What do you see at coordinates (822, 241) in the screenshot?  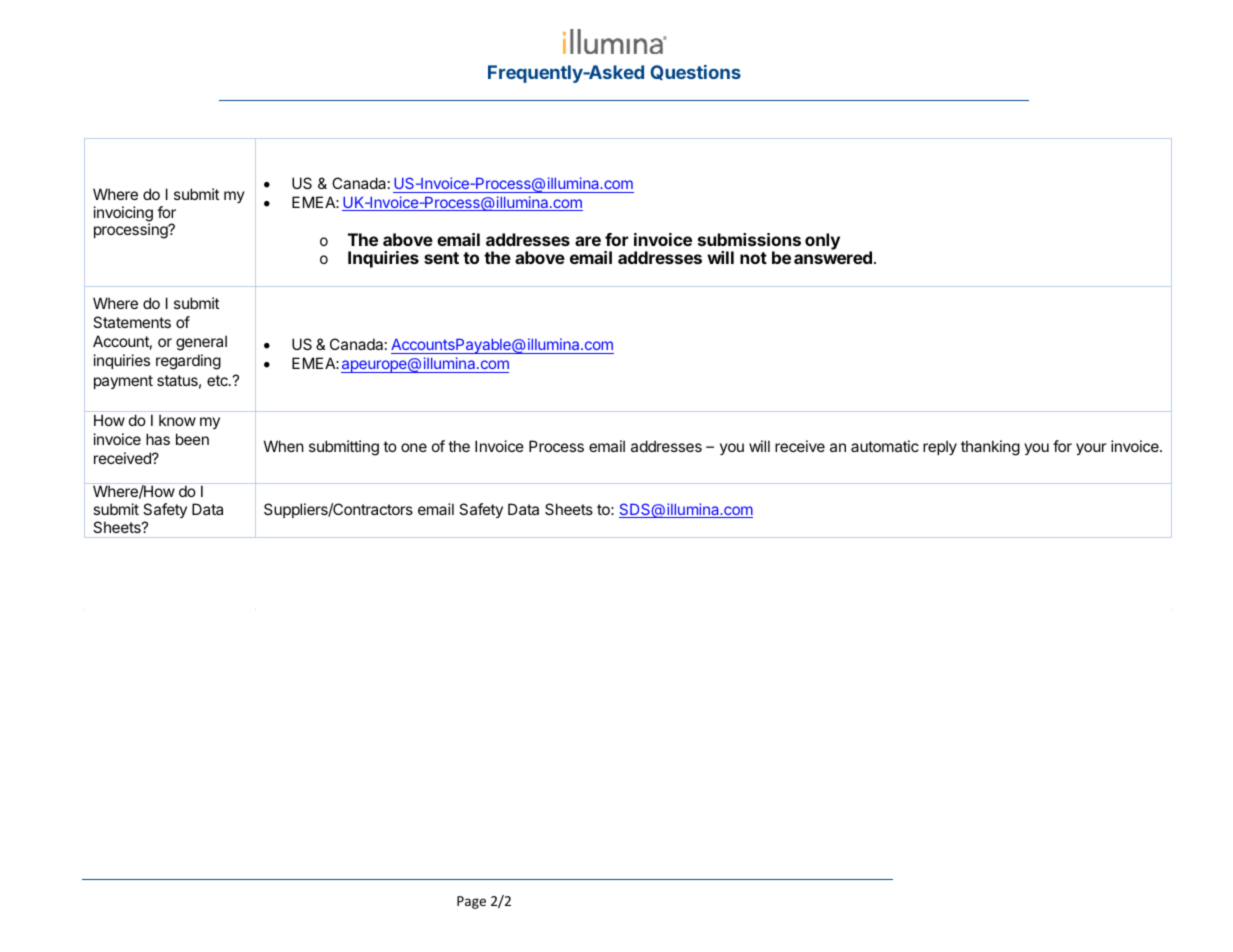 I see `only` at bounding box center [822, 241].
